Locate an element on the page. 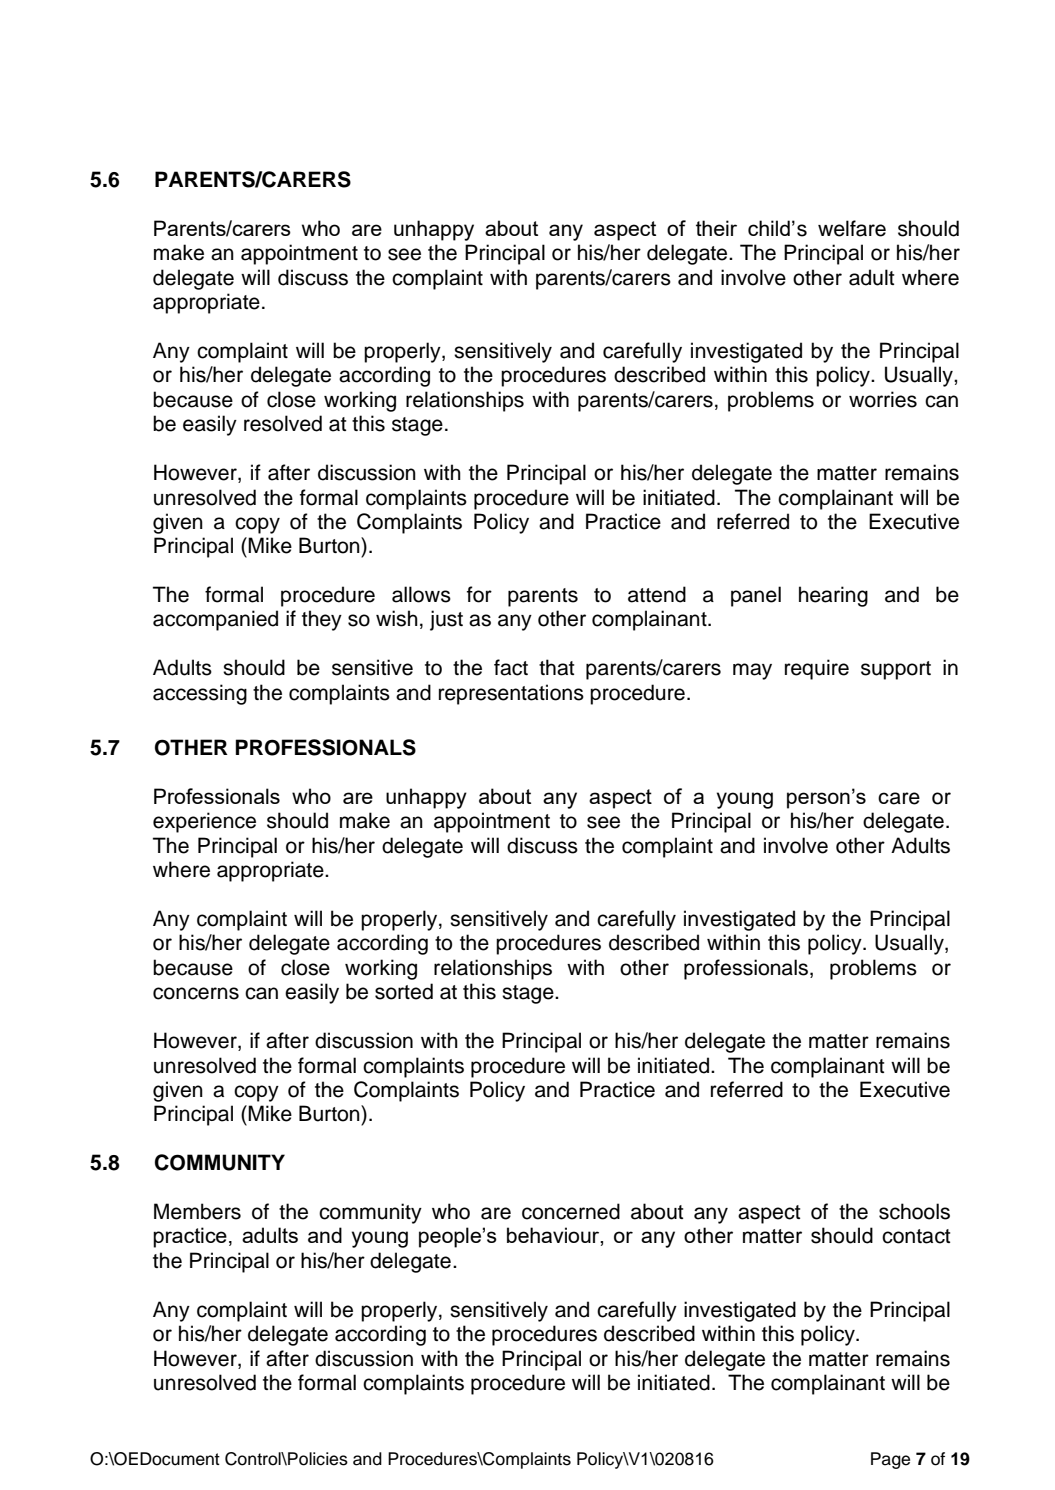  their is located at coordinates (716, 228).
